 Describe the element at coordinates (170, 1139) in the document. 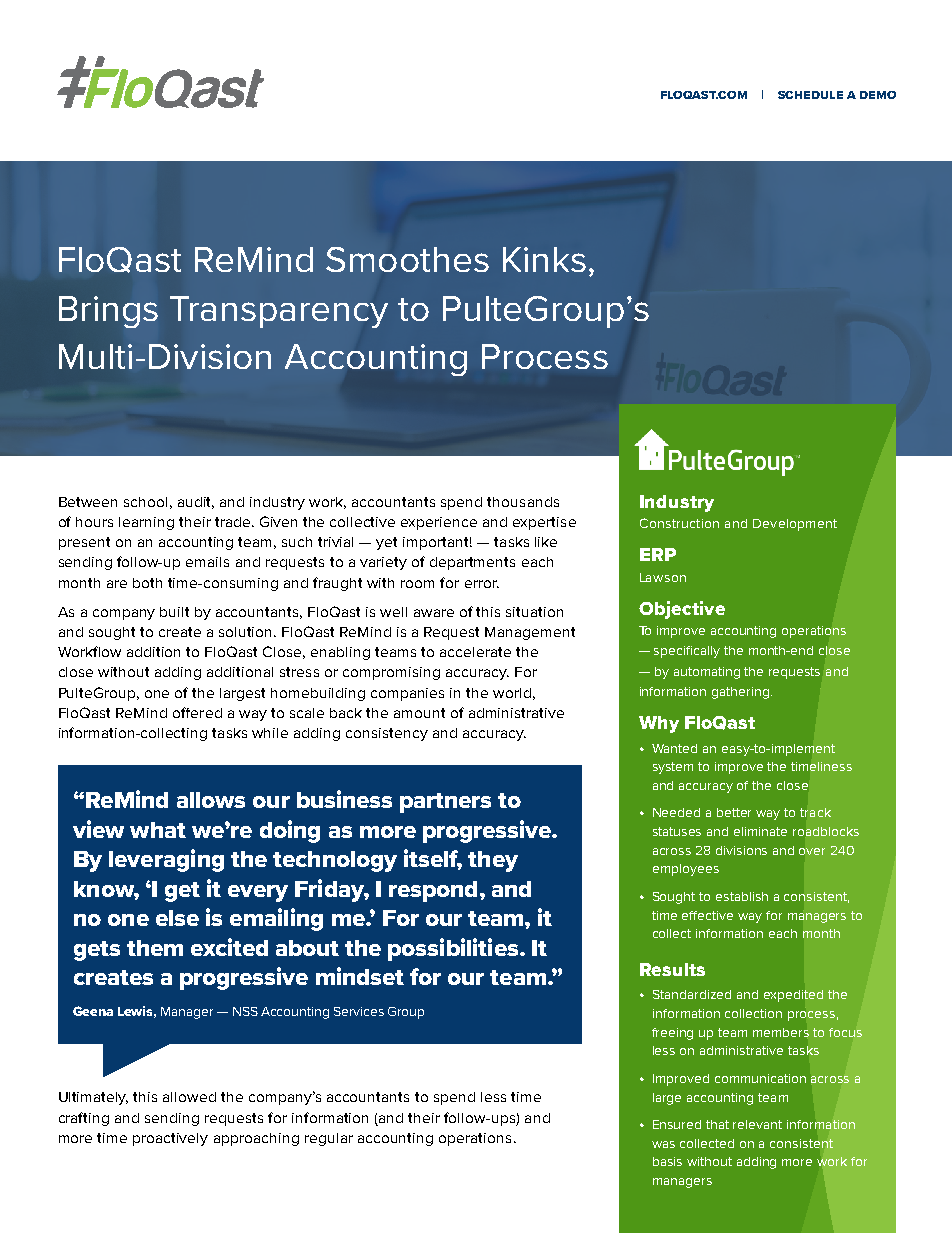

I see `proactively` at that location.
